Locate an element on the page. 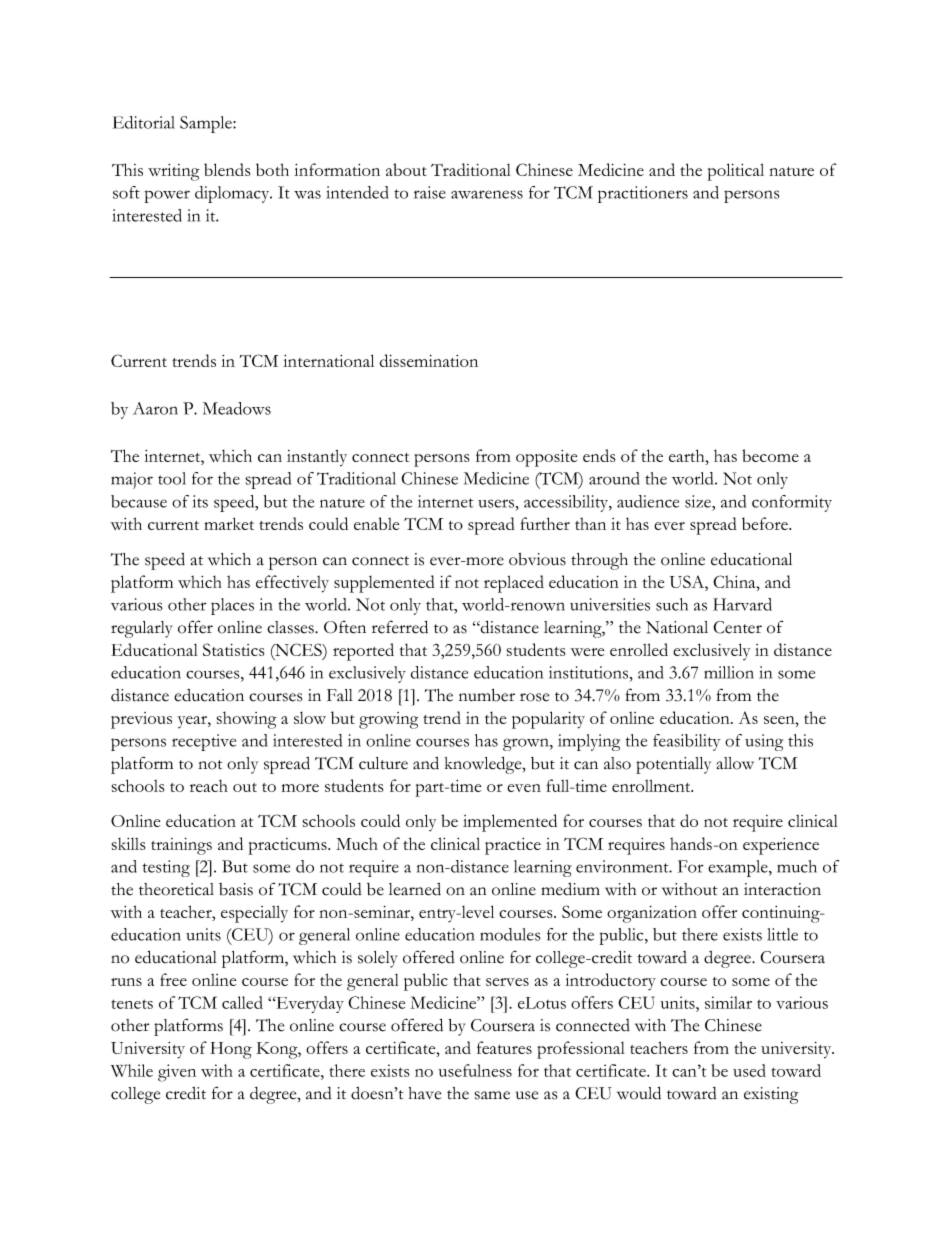 The height and width of the document is (1233, 952). writing is located at coordinates (174, 172).
